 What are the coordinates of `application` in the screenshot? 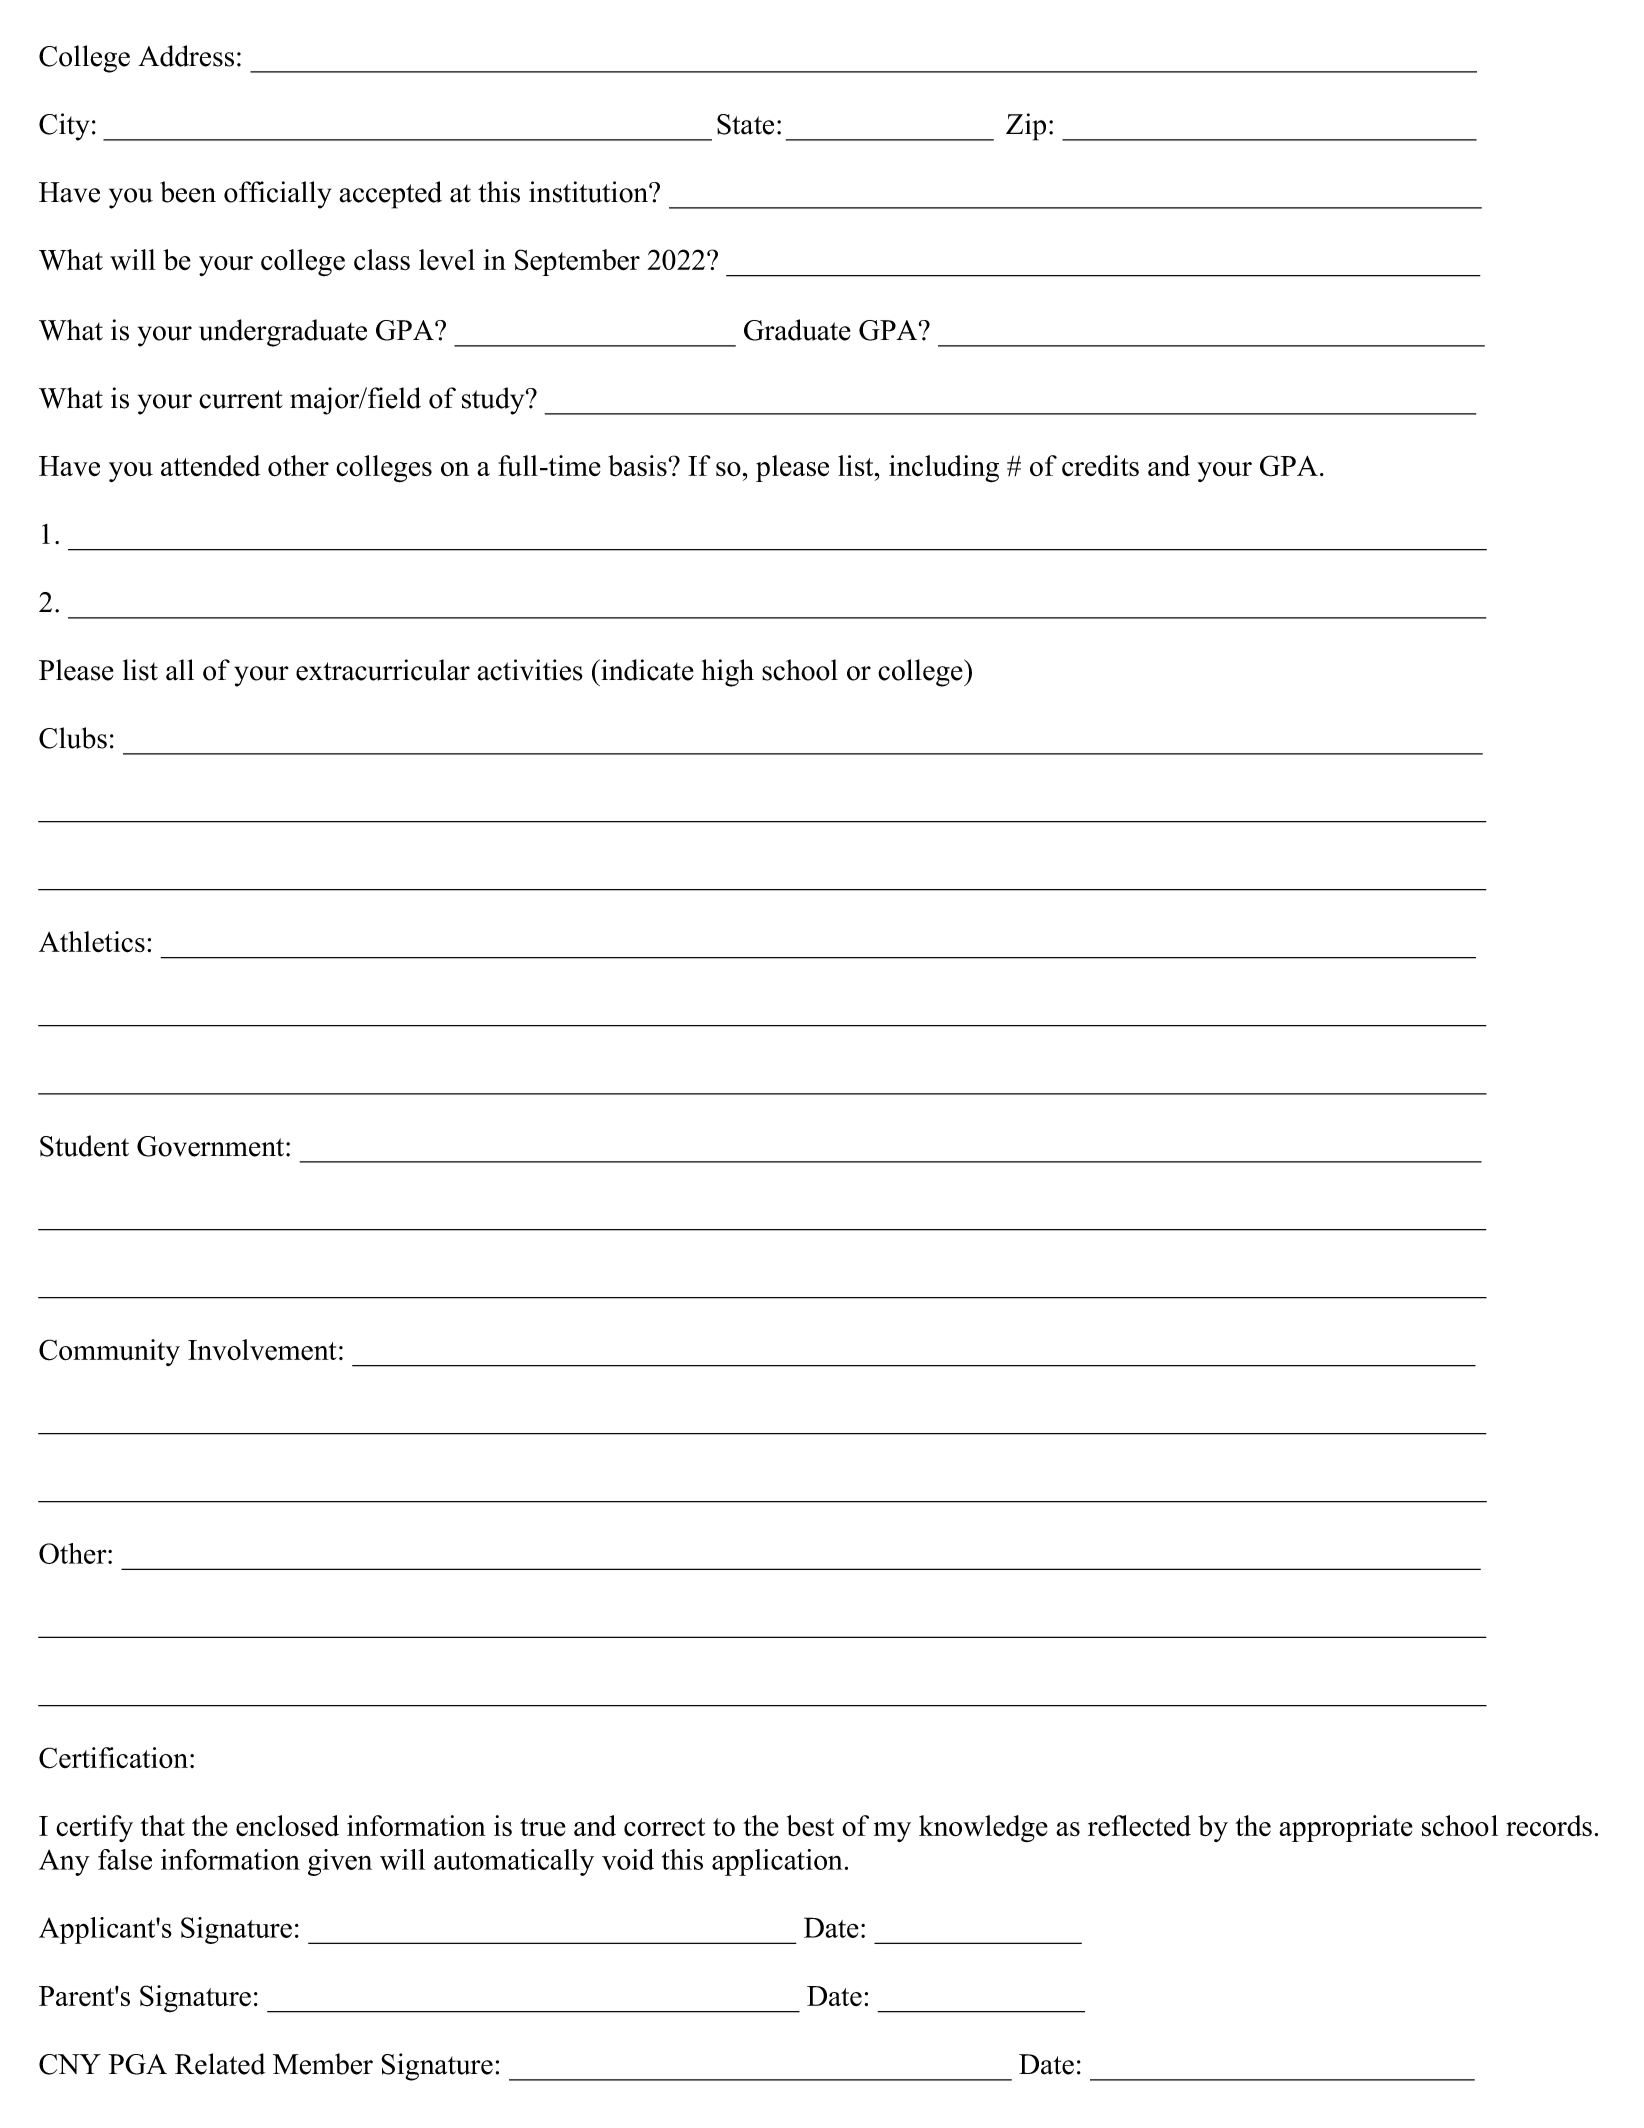 It's located at (777, 1862).
